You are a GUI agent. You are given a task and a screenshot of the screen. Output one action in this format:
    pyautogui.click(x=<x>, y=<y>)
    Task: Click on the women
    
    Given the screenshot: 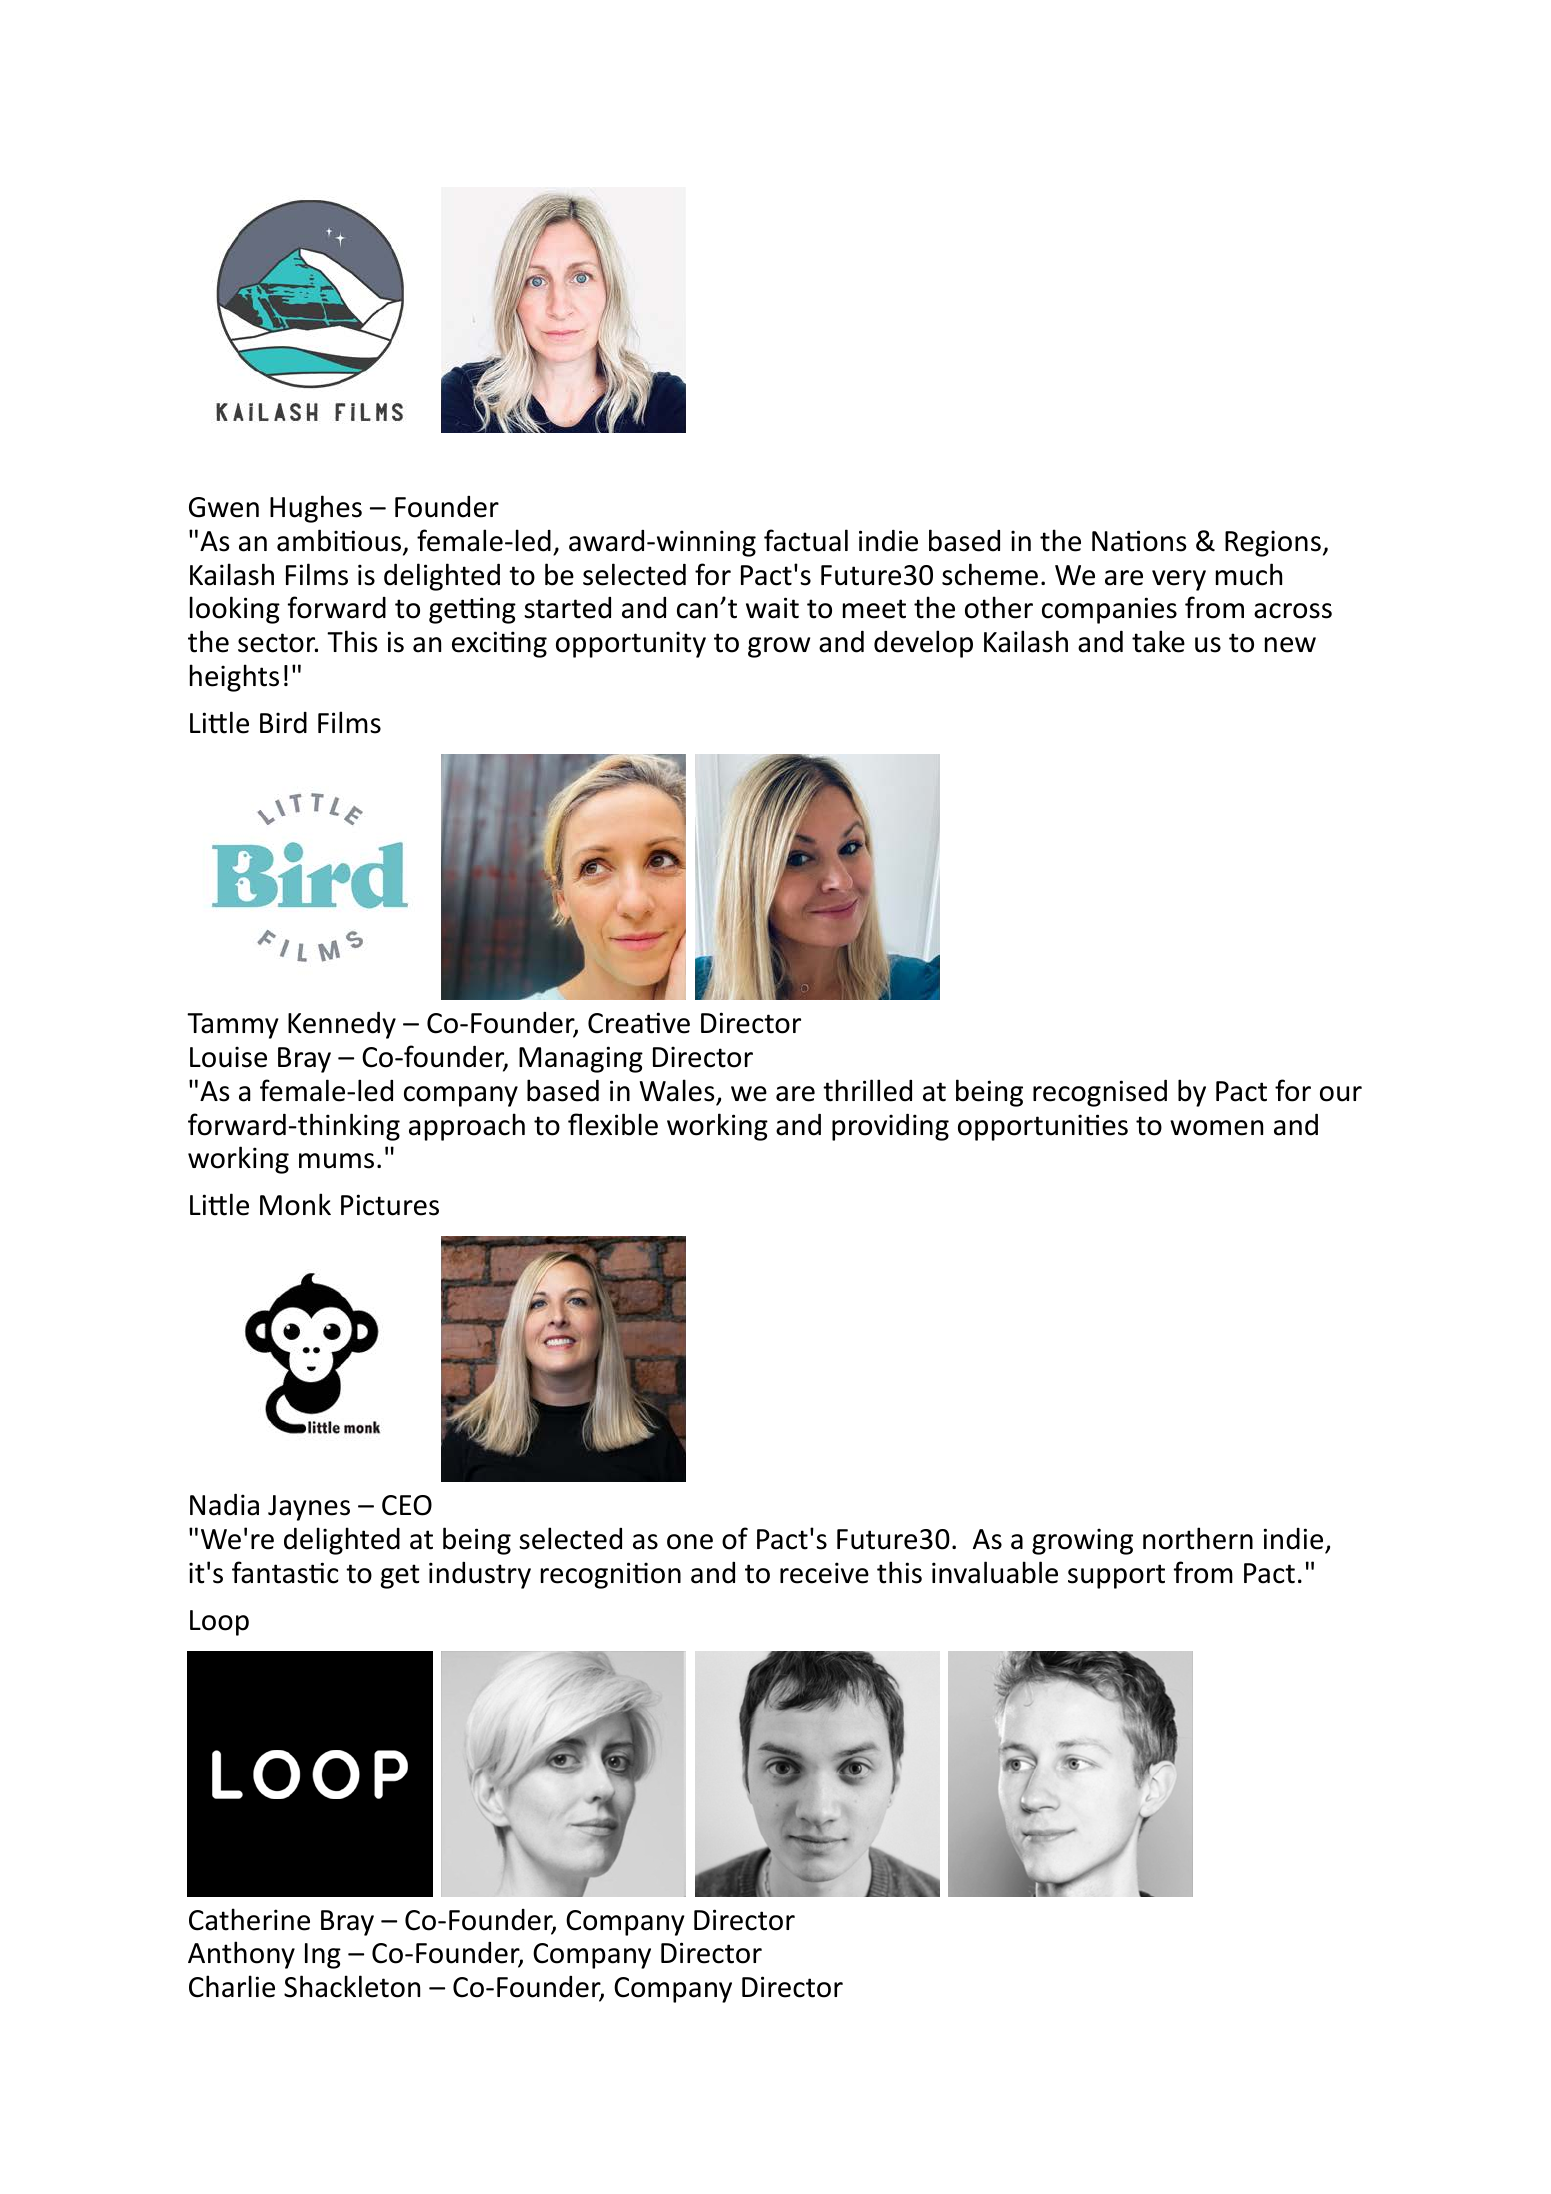 What is the action you would take?
    pyautogui.click(x=1216, y=1128)
